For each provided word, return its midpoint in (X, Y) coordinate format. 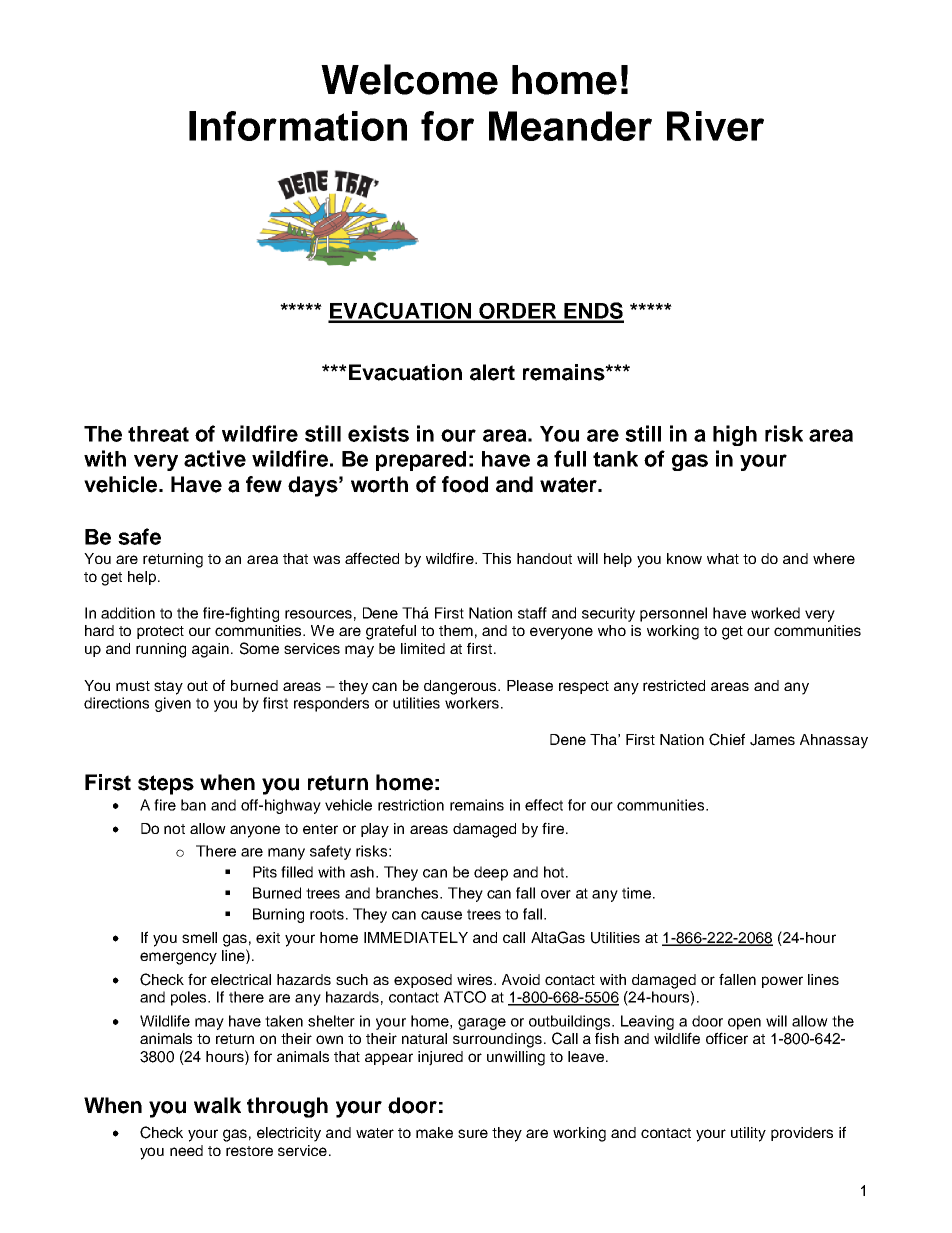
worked (775, 613)
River (715, 126)
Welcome (409, 79)
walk (217, 1105)
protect (160, 632)
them (456, 630)
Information (298, 126)
